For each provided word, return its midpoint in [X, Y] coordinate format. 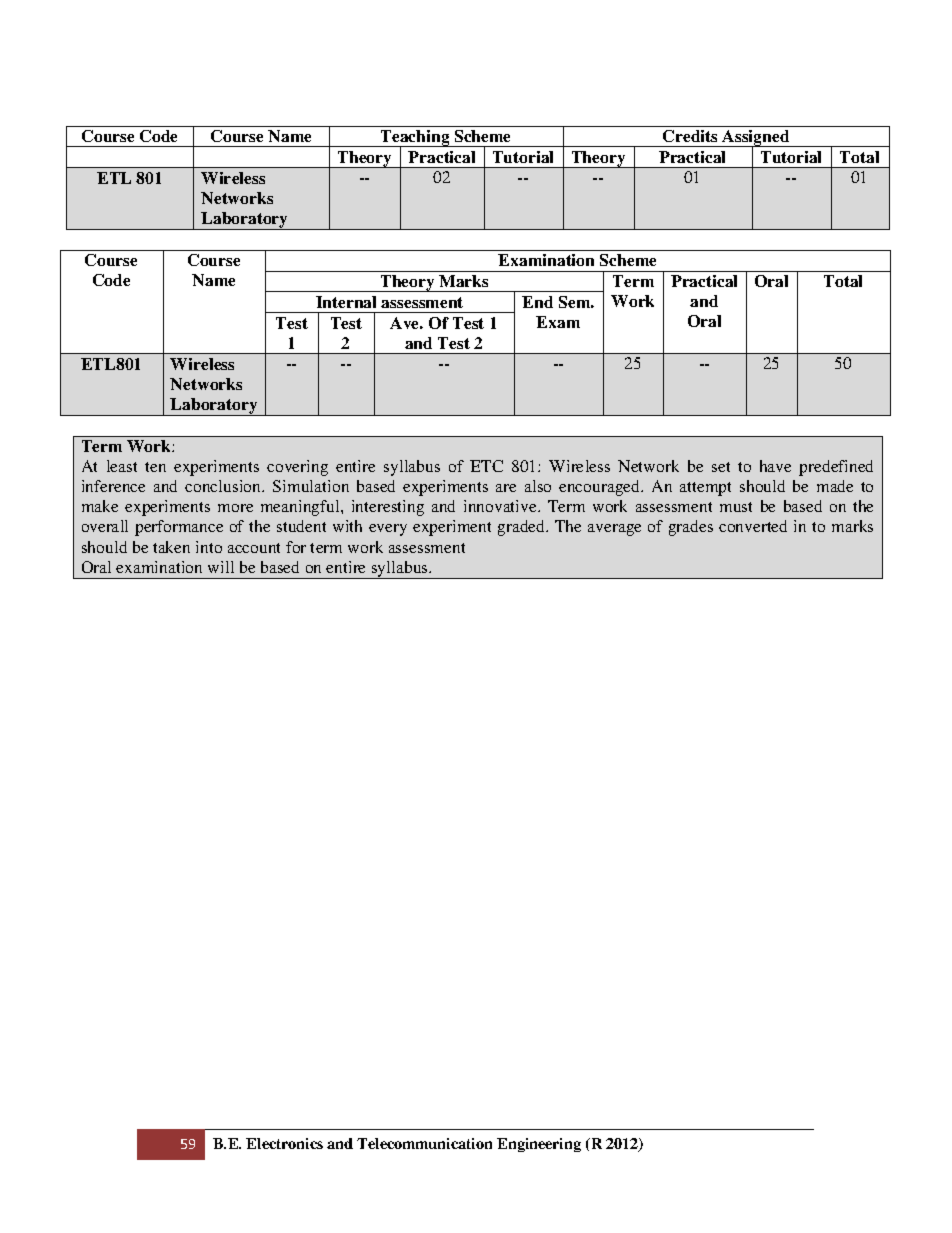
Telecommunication [424, 1143]
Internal [346, 302]
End [537, 302]
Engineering [539, 1145]
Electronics [284, 1143]
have [775, 466]
